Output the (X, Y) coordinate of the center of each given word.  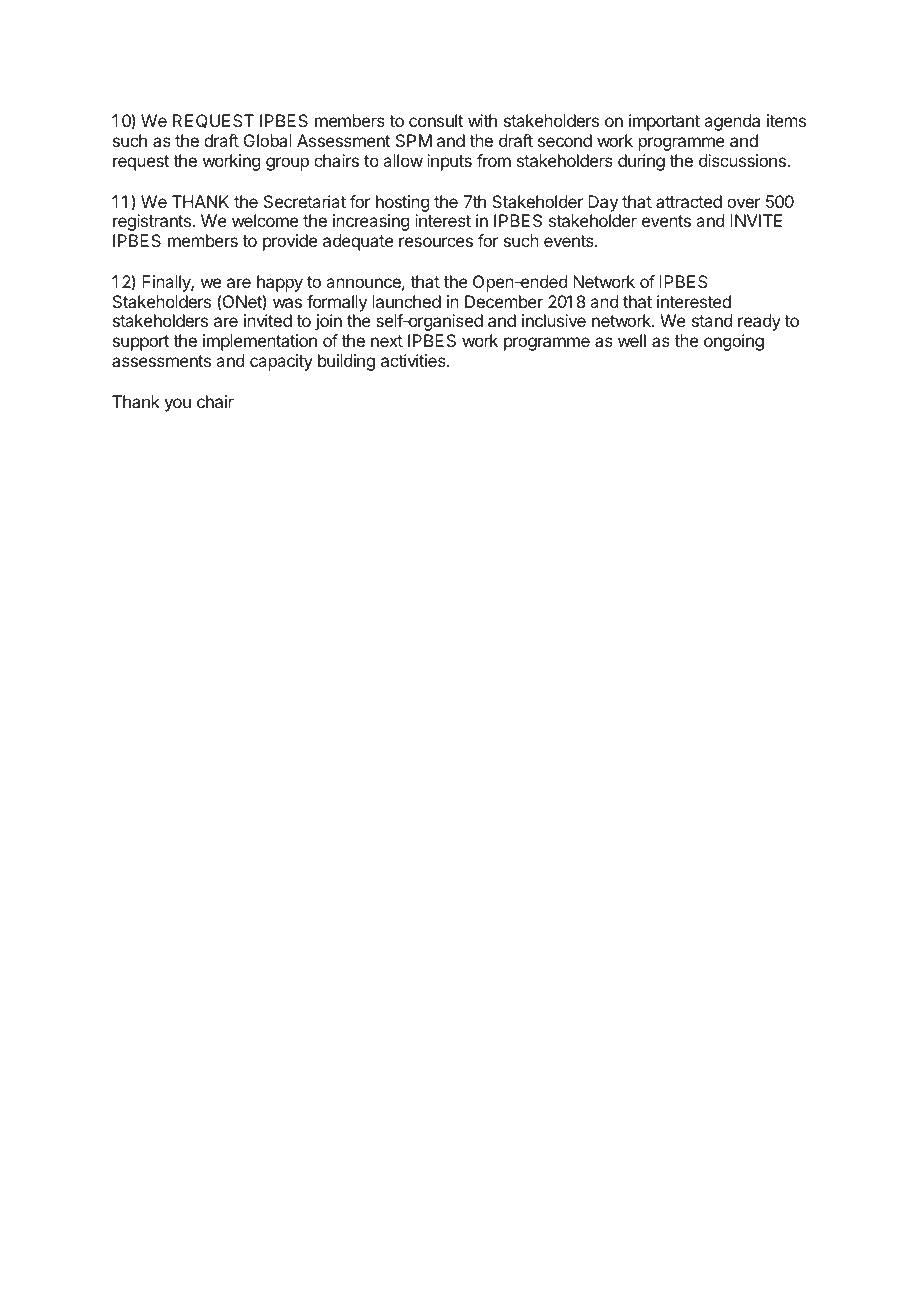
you (177, 405)
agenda (732, 122)
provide (290, 242)
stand (712, 320)
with (482, 120)
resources (436, 242)
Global (268, 140)
